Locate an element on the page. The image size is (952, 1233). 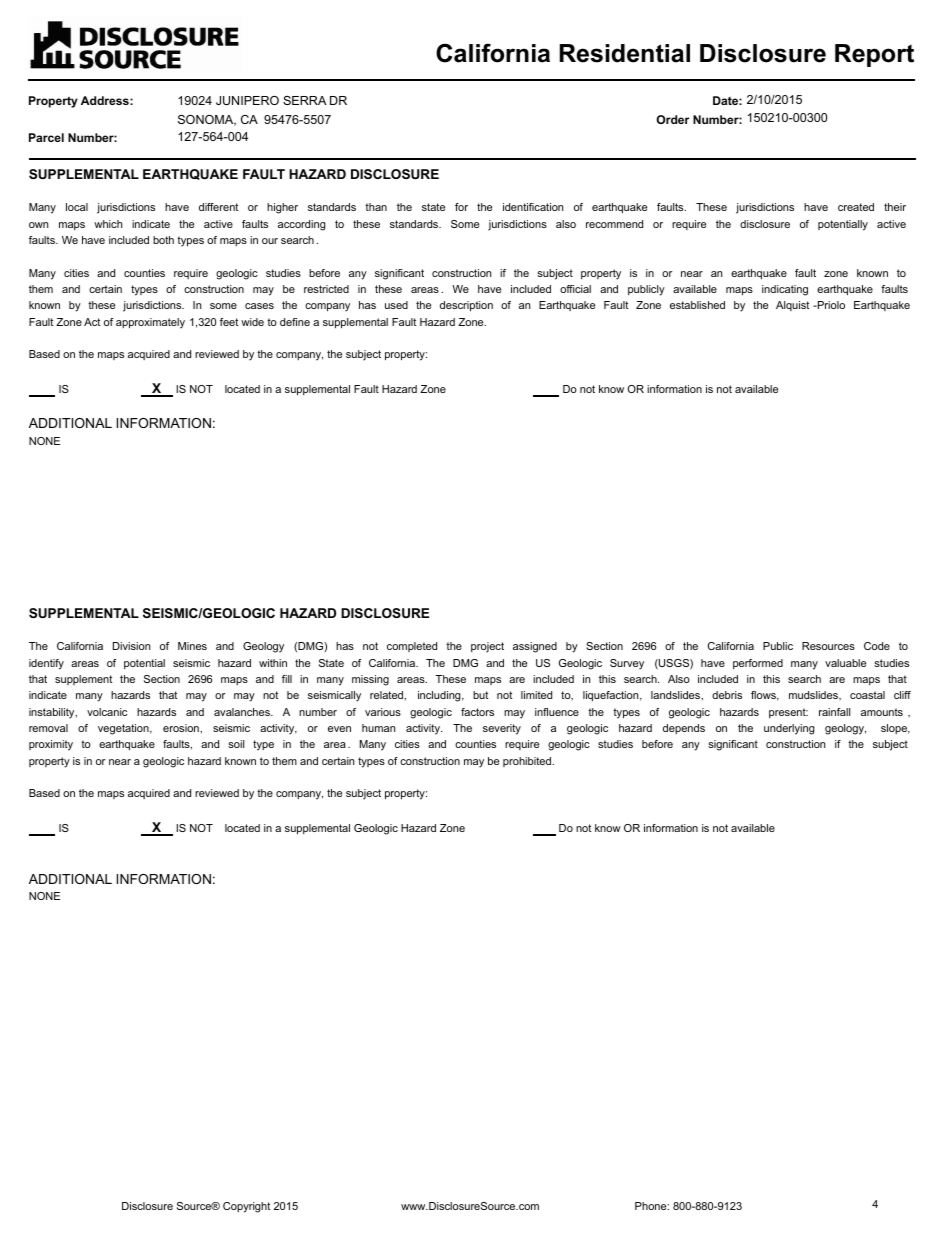
description is located at coordinates (466, 306).
